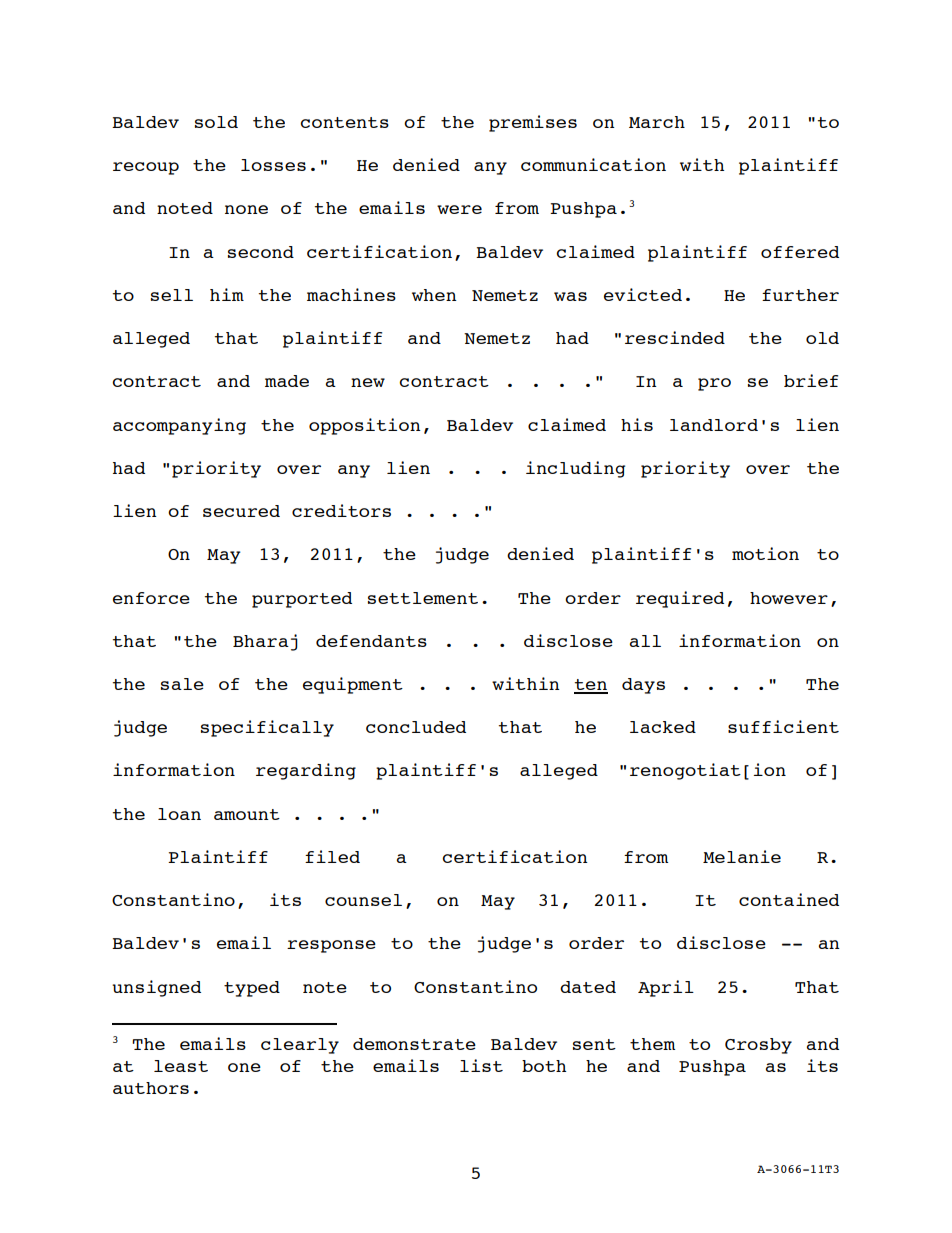  I want to click on least, so click(181, 1066).
